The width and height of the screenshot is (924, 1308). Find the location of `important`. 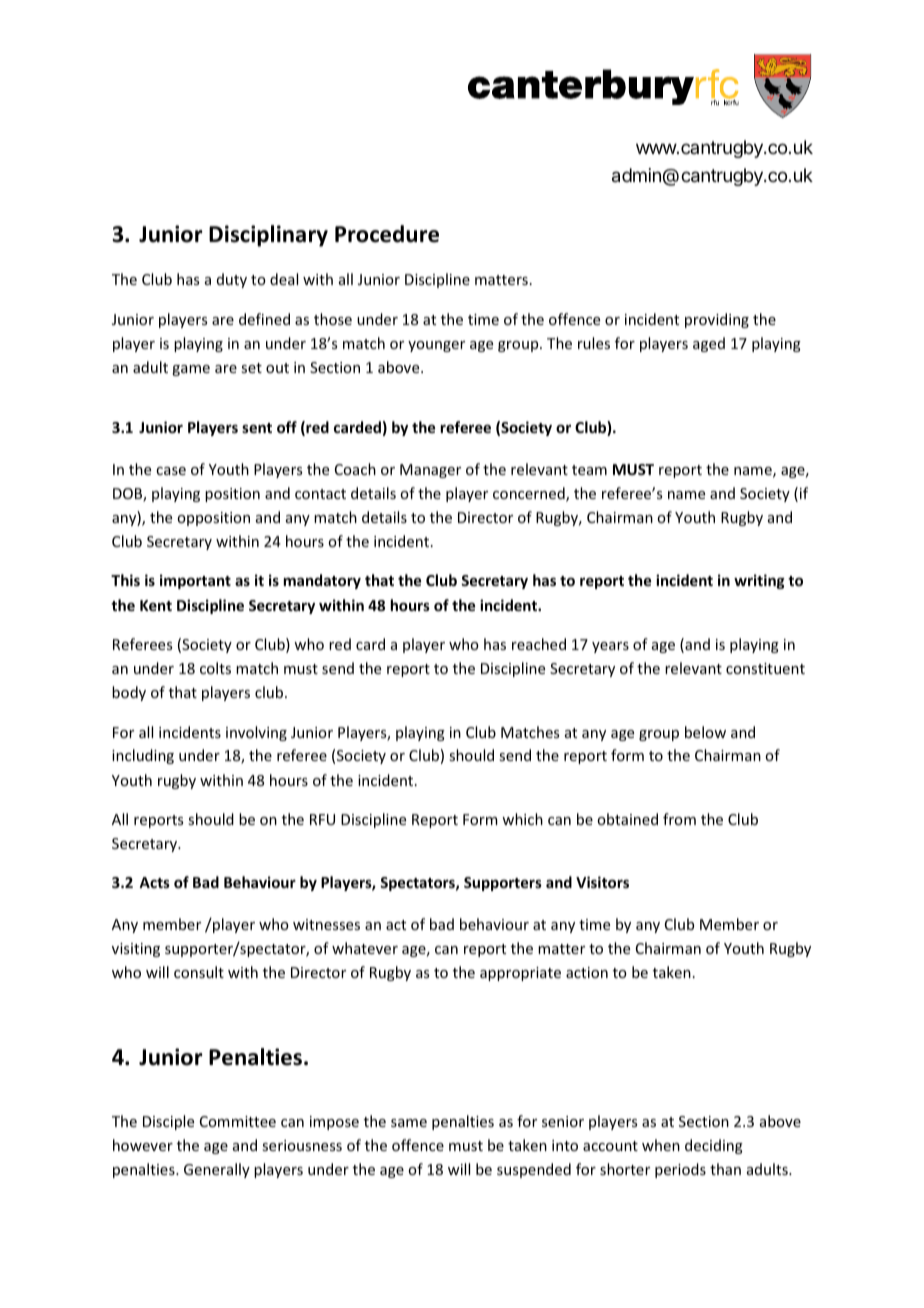

important is located at coordinates (195, 581).
